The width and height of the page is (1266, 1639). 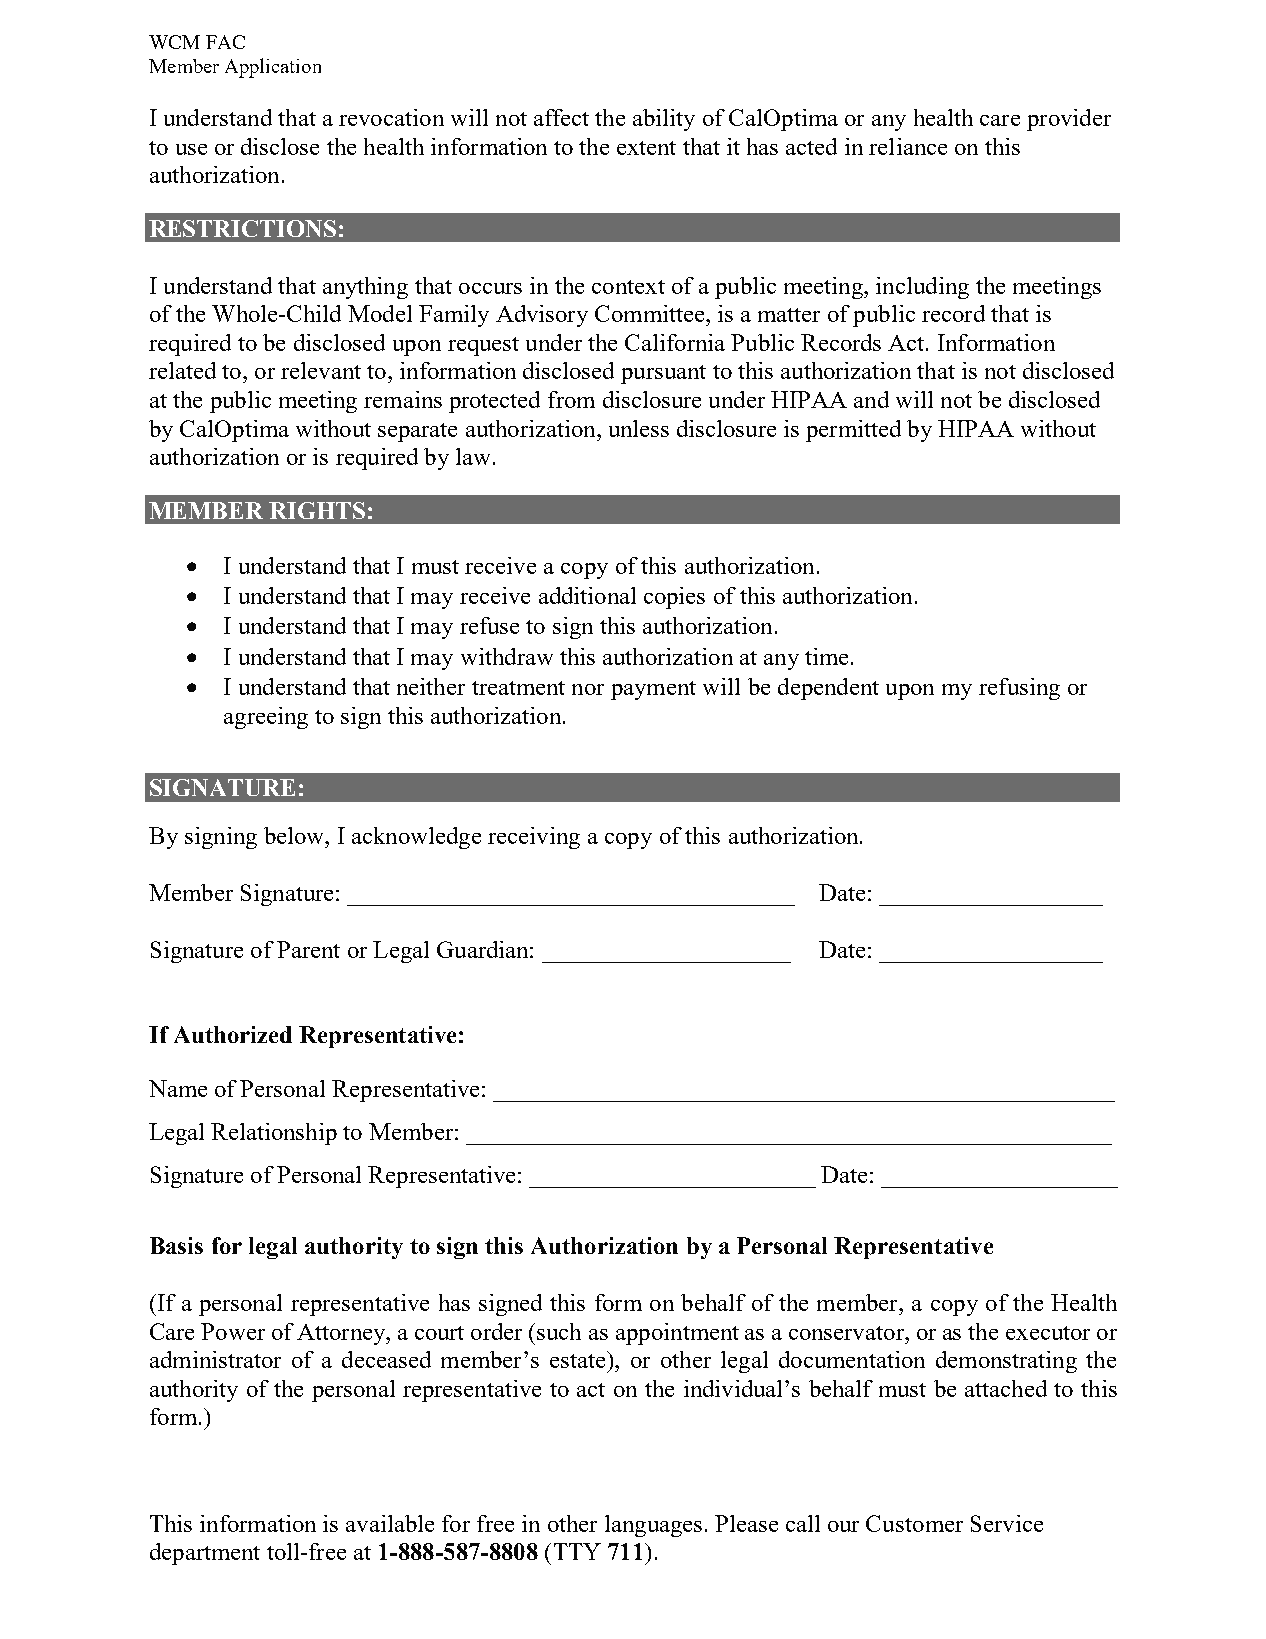 I want to click on department, so click(x=205, y=1554).
